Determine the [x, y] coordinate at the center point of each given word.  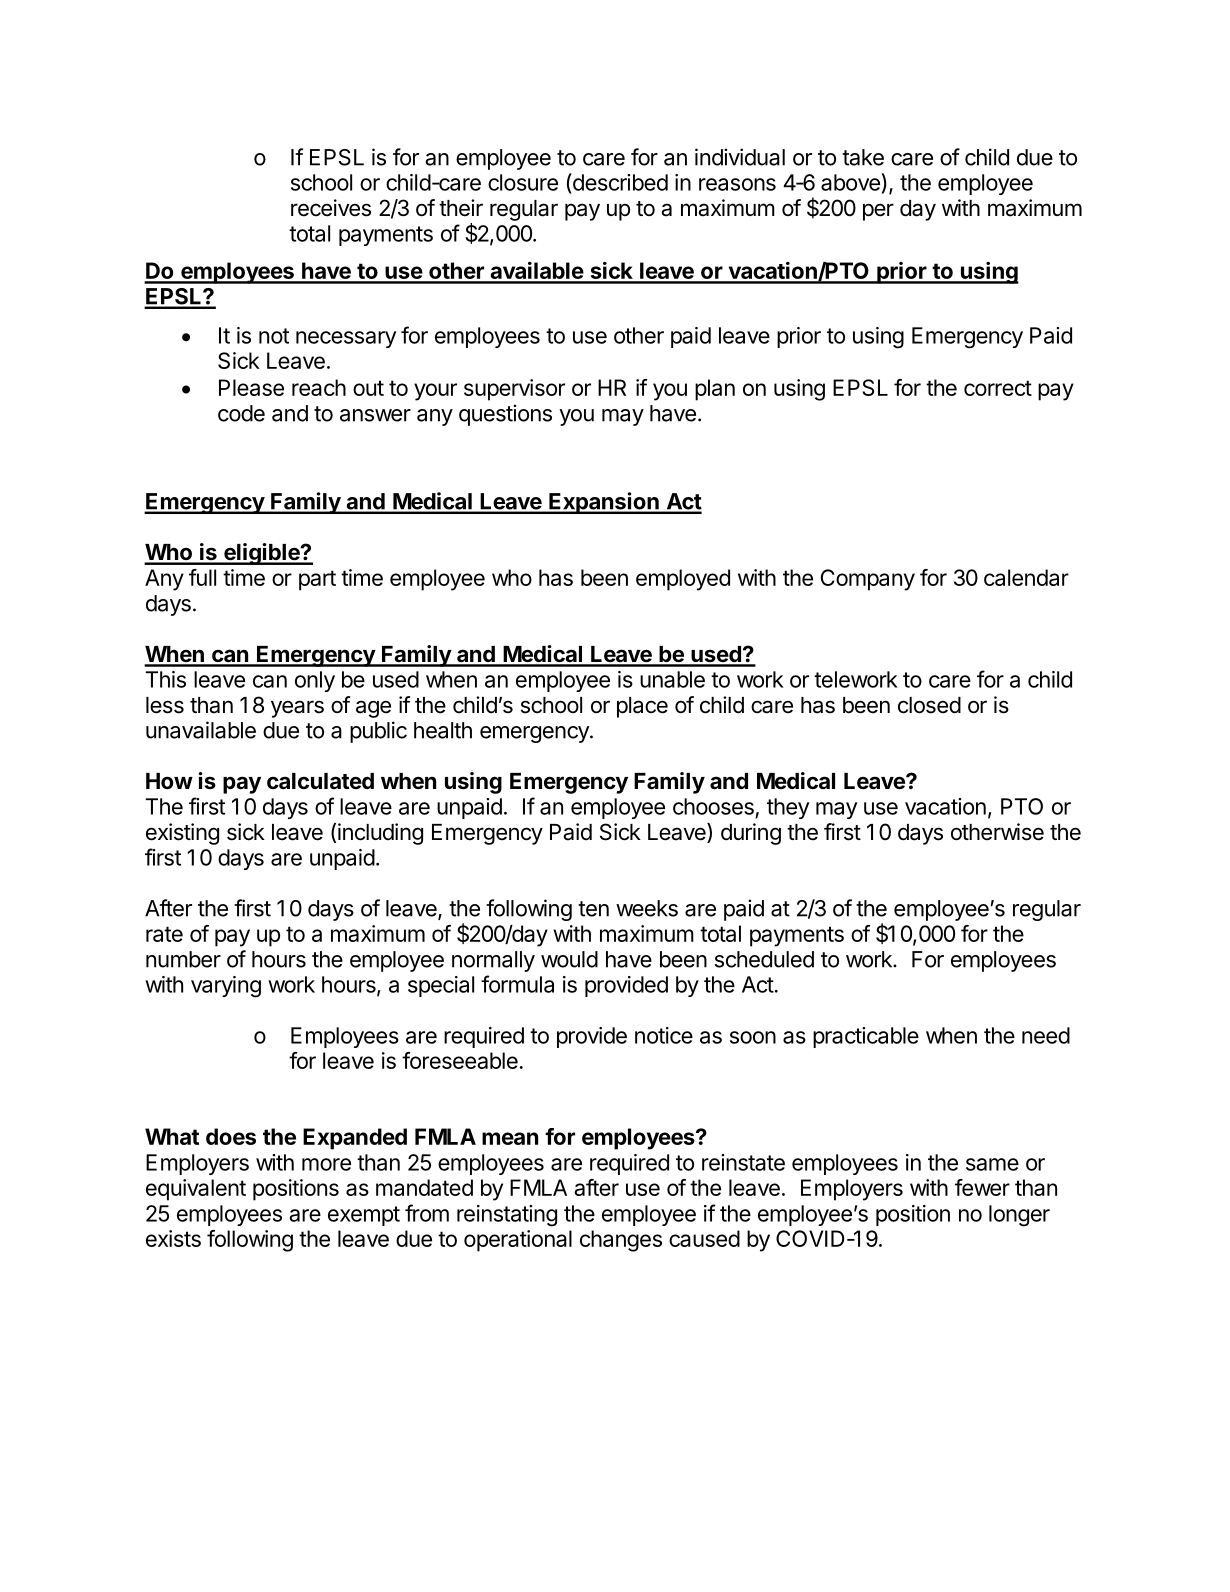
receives [331, 208]
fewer [982, 1187]
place [642, 707]
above [851, 182]
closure [523, 182]
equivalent [196, 1190]
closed [929, 705]
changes [621, 1241]
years [297, 709]
